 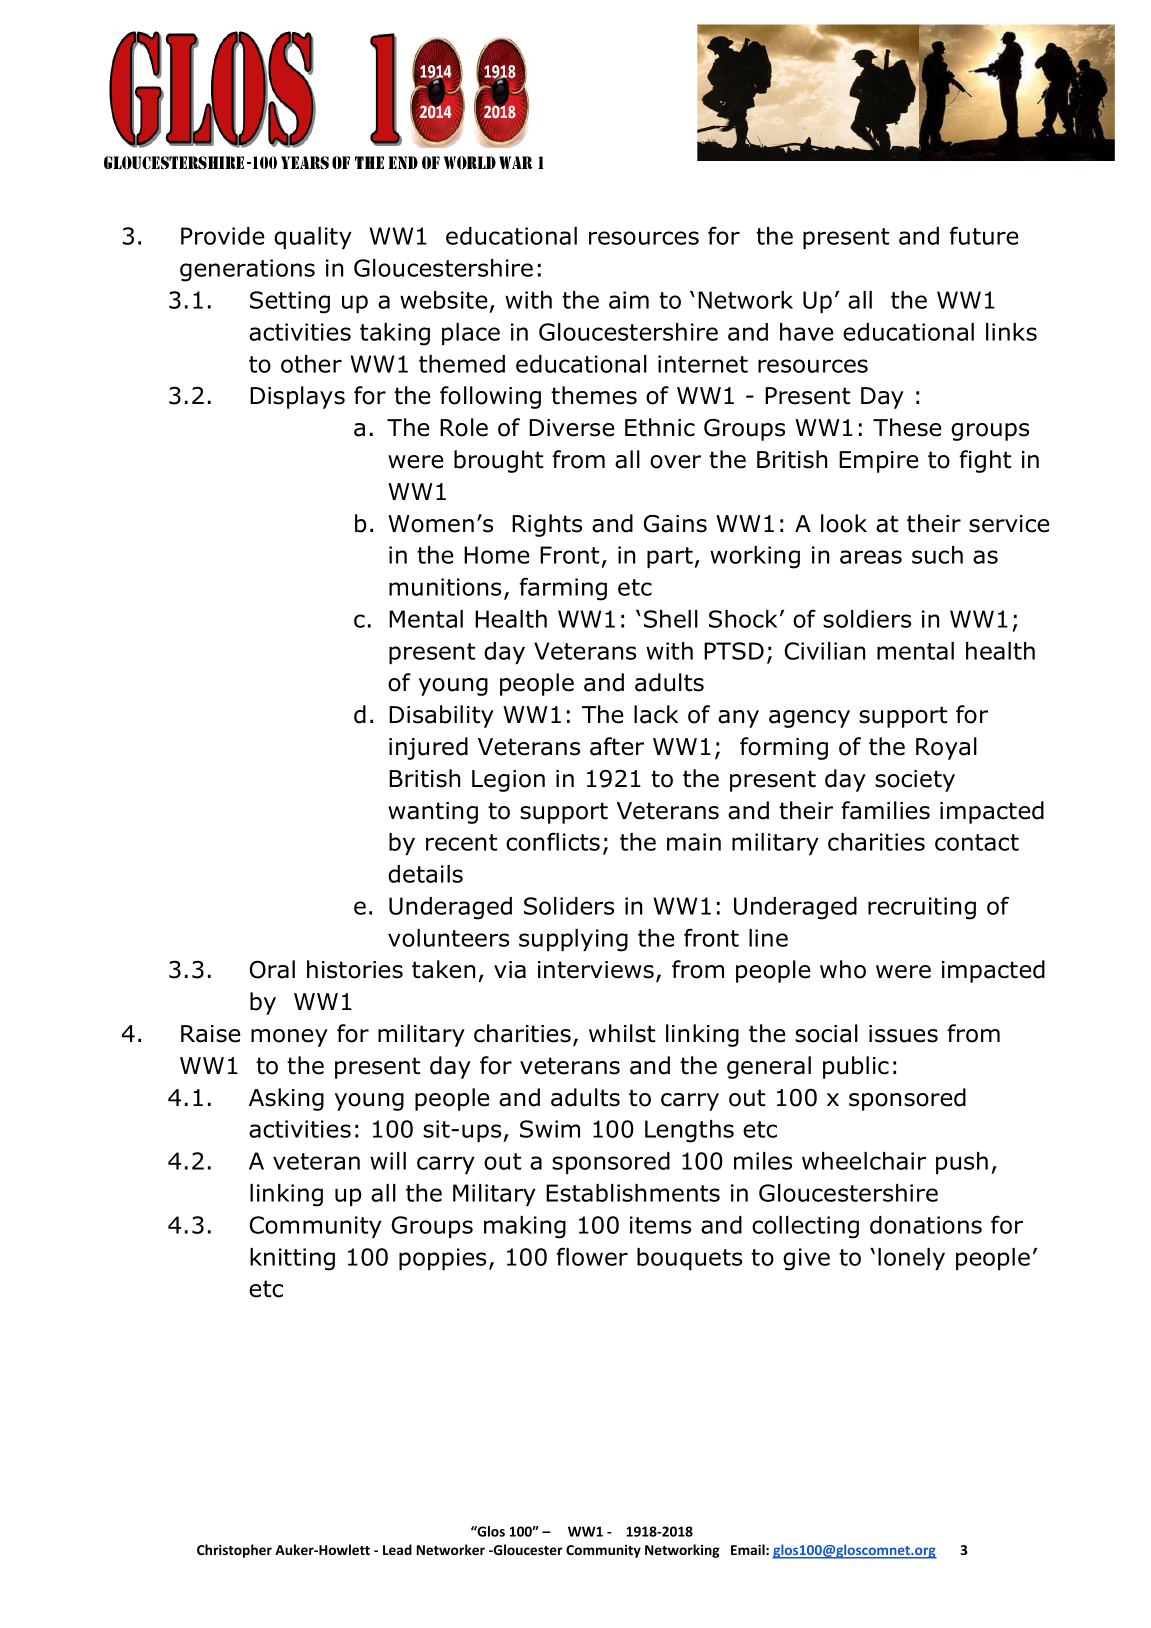 I want to click on Asking, so click(x=286, y=1099).
